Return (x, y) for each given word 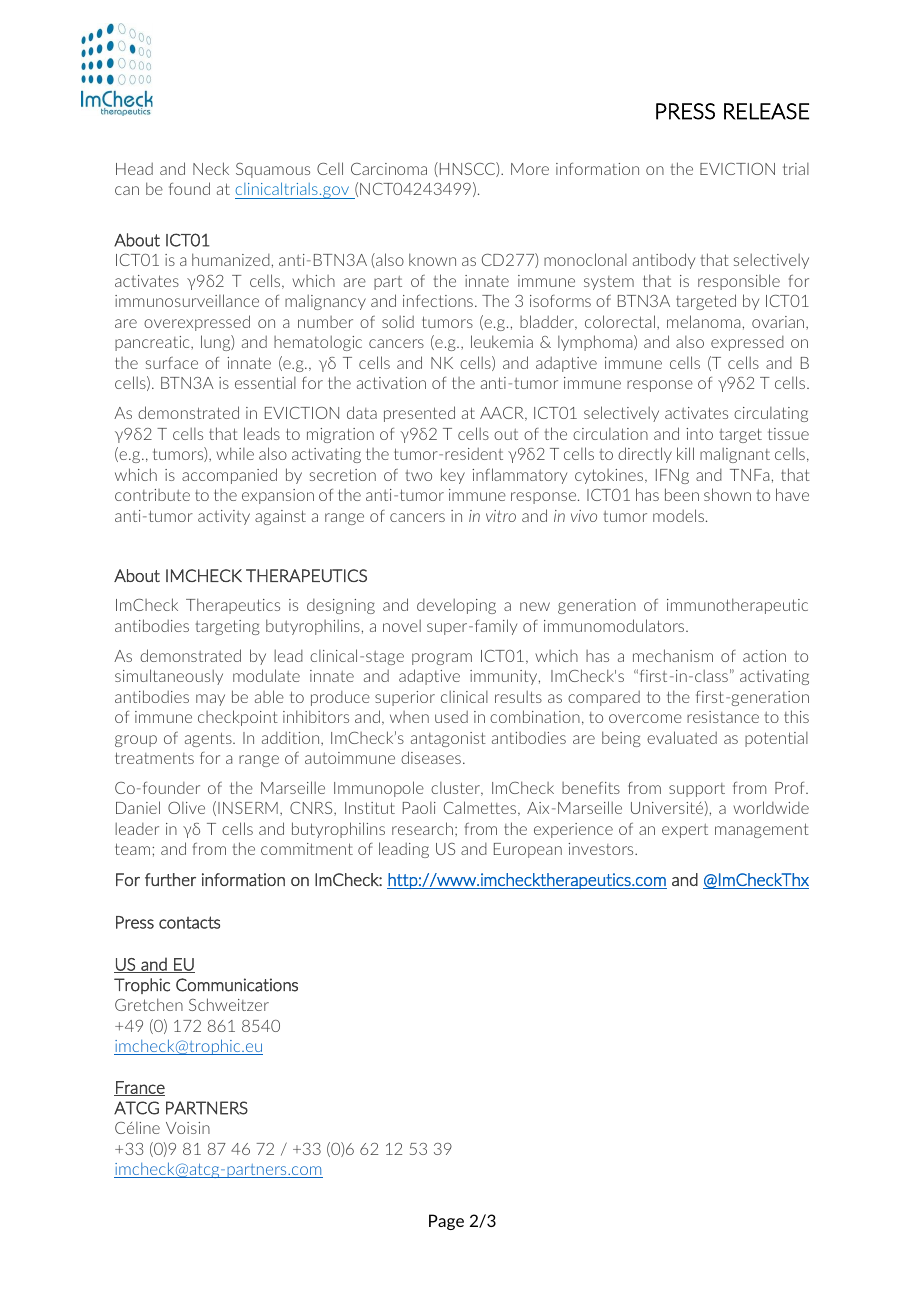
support (697, 790)
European (528, 850)
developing (456, 606)
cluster (456, 789)
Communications (237, 985)
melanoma (703, 321)
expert (685, 831)
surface (172, 363)
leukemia (502, 341)
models (678, 515)
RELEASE (766, 111)
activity (224, 517)
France (139, 1088)
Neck (211, 168)
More (530, 169)
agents (209, 739)
